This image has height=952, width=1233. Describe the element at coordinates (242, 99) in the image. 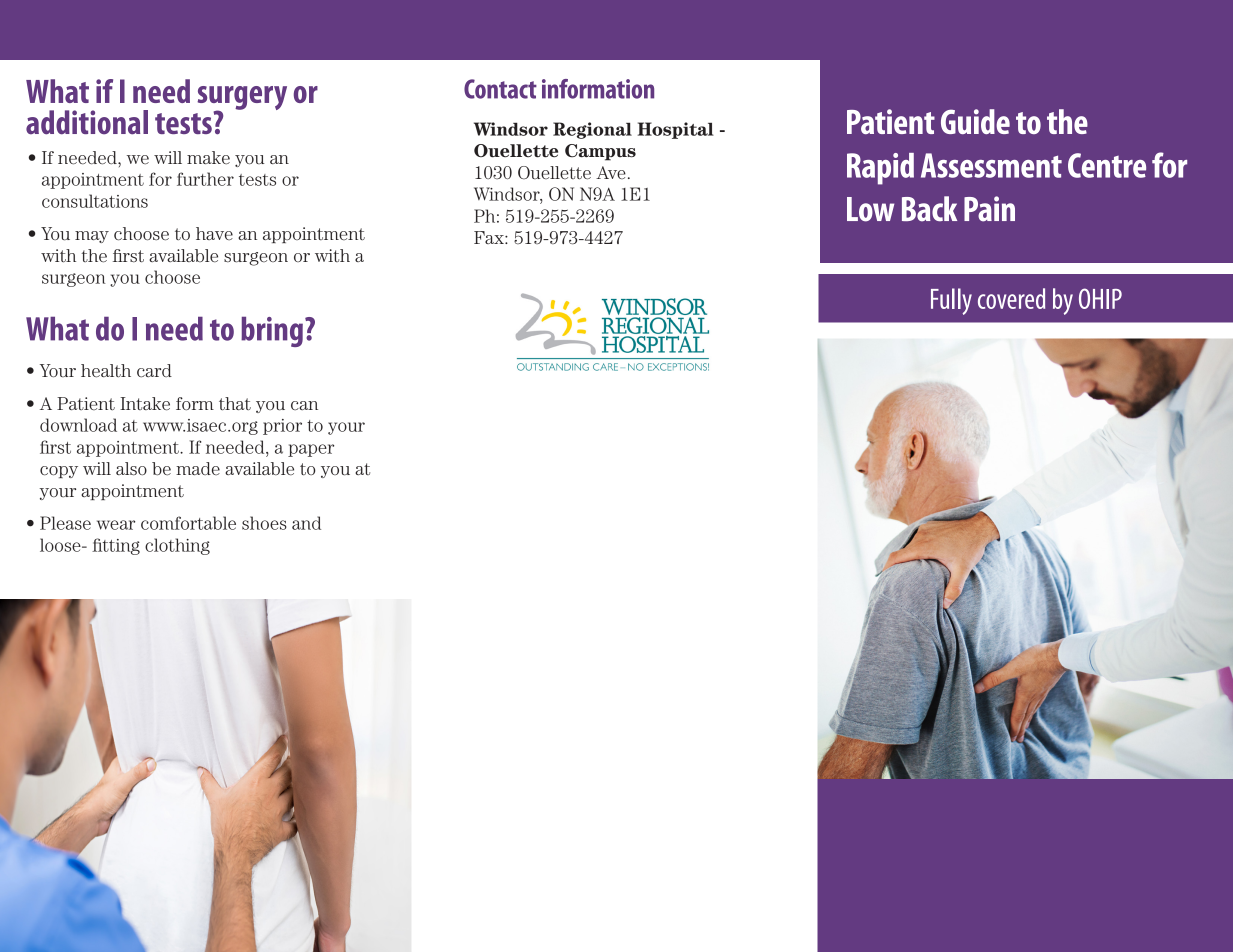

I see `surgery` at that location.
